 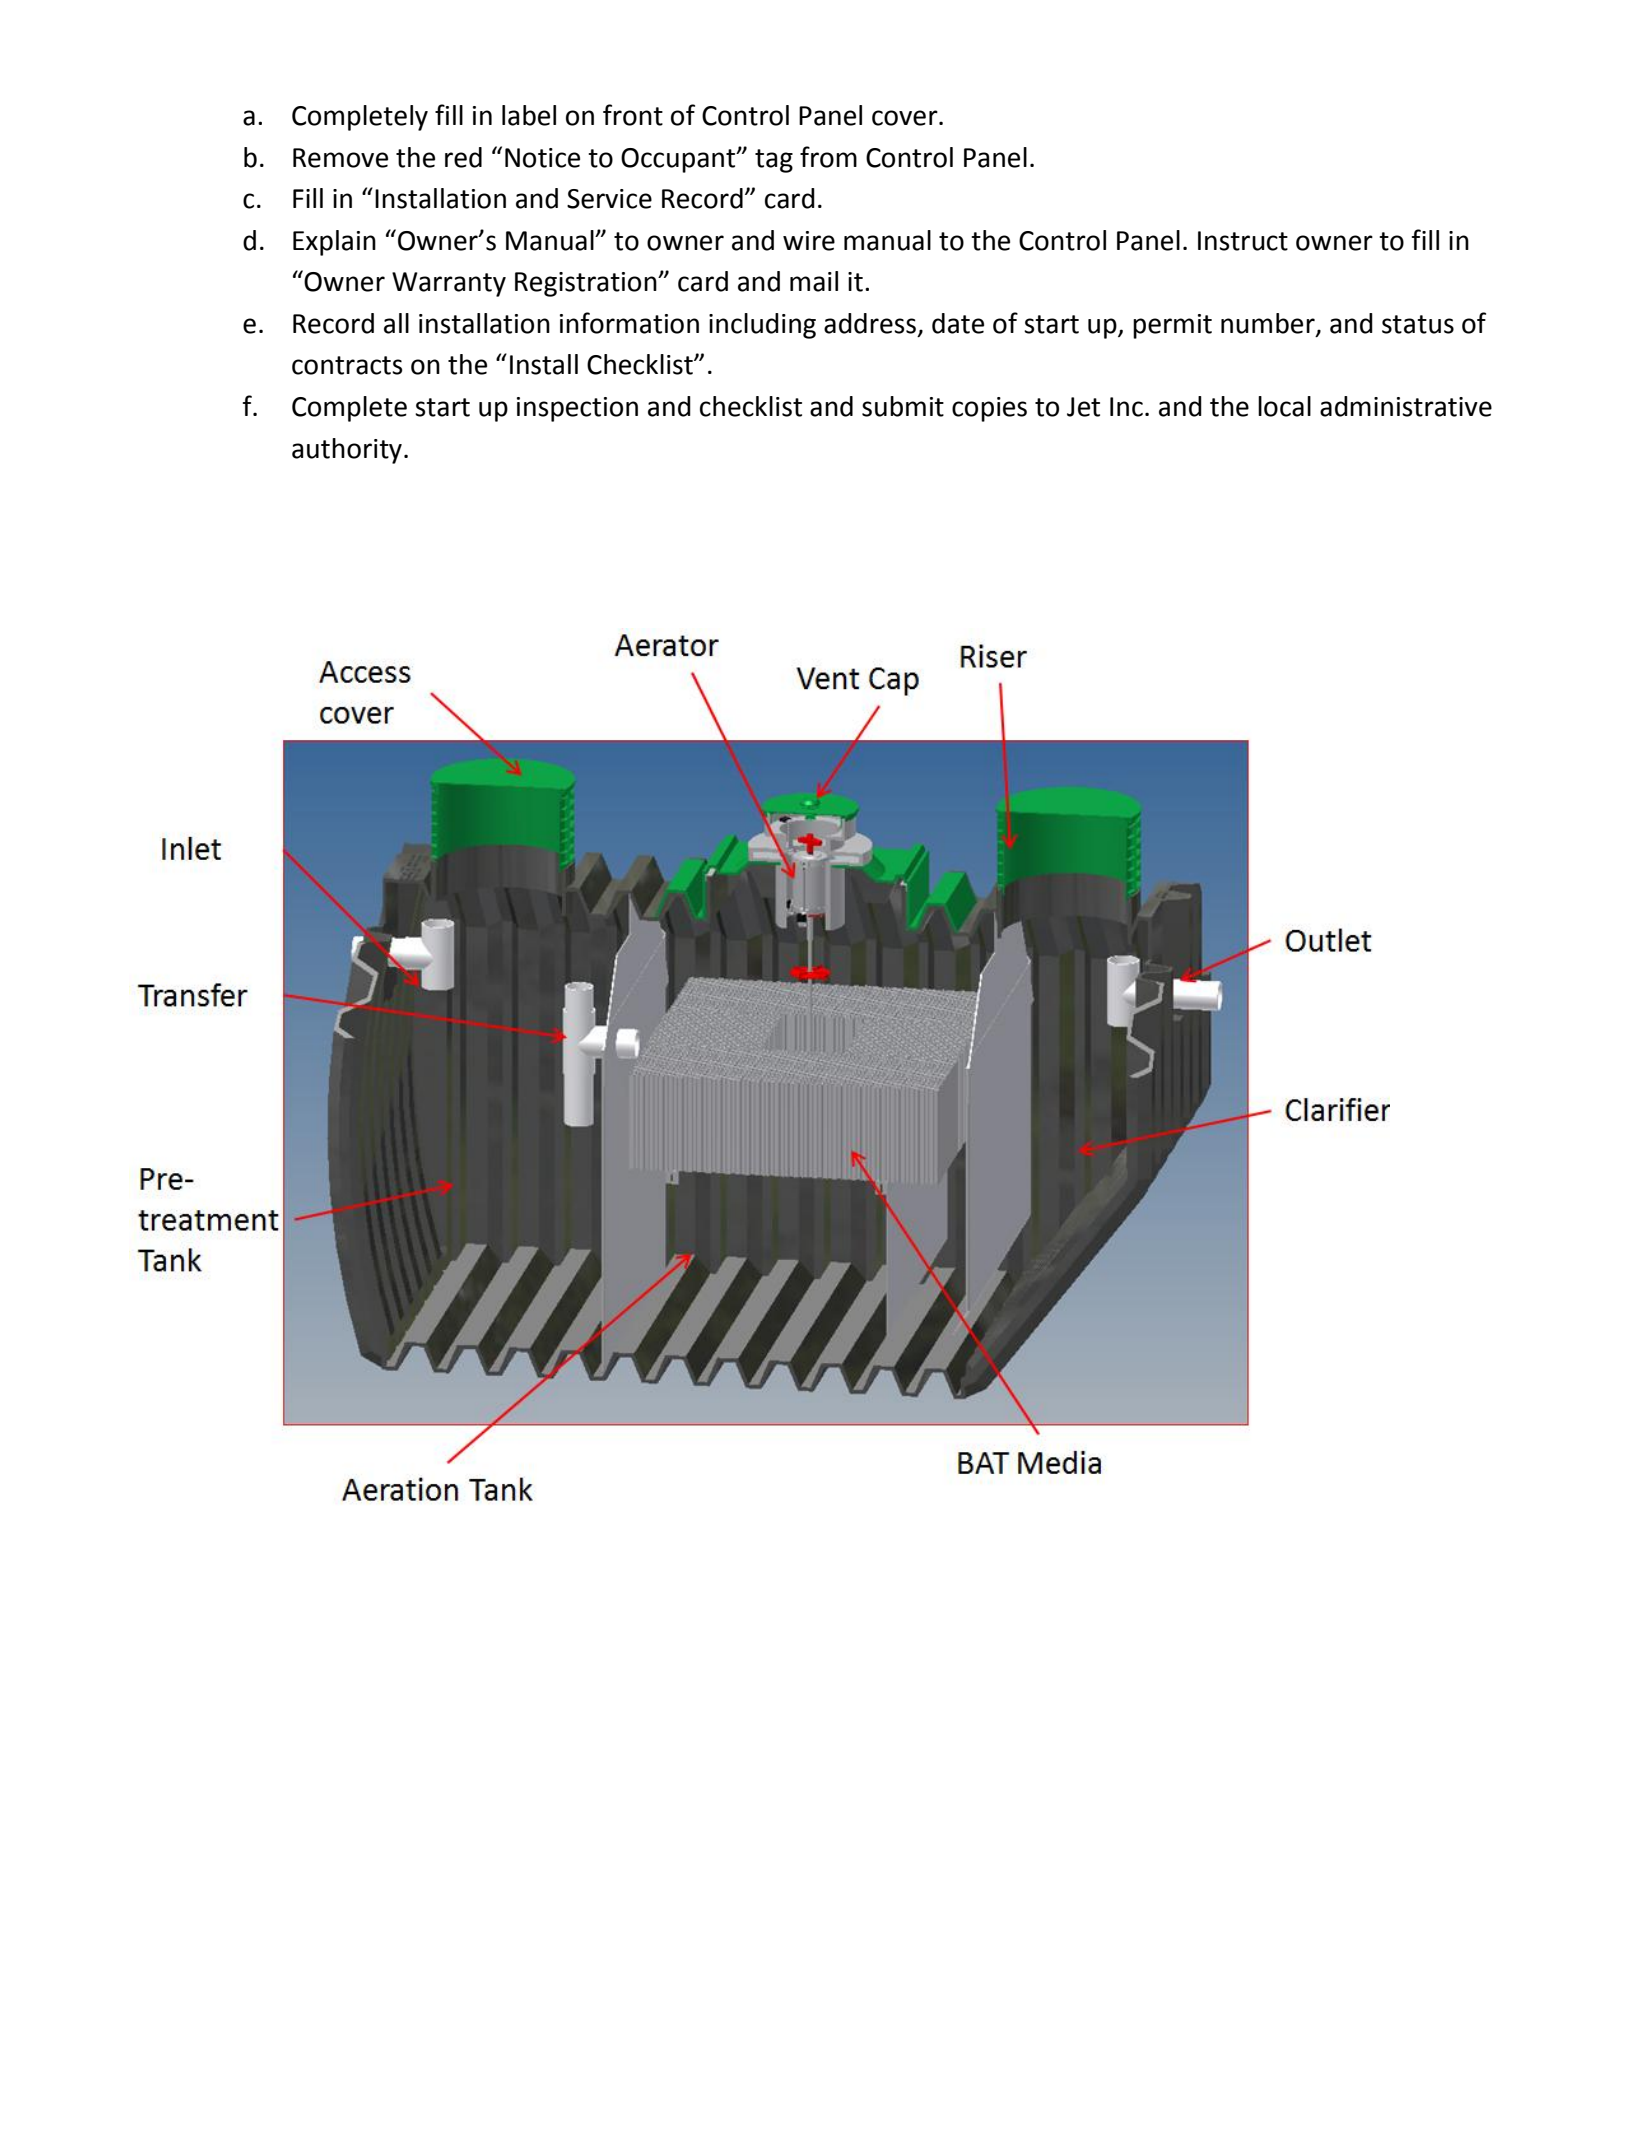 I want to click on mail, so click(x=814, y=281).
